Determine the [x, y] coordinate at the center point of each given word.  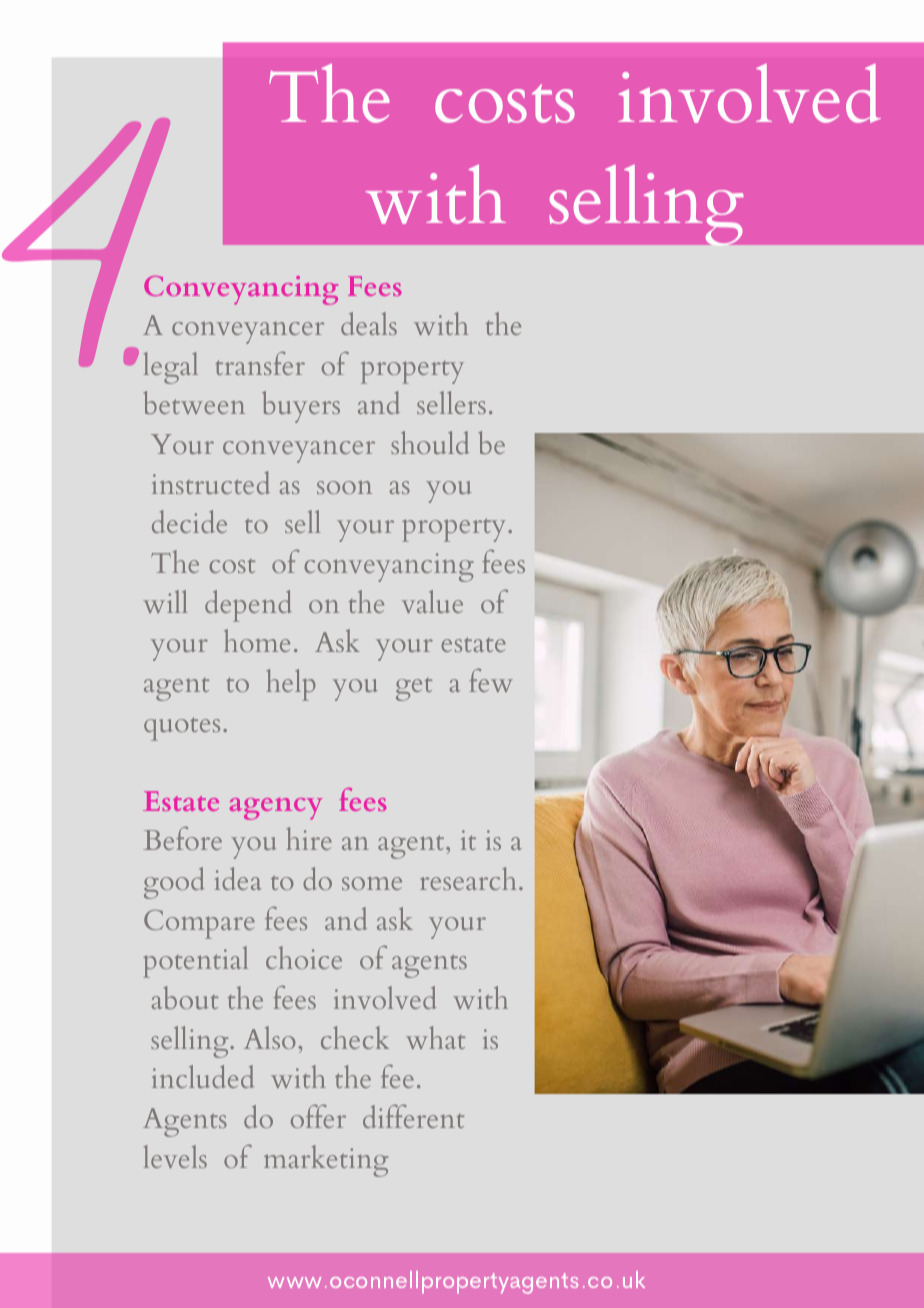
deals [369, 323]
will [165, 601]
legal [171, 368]
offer [318, 1116]
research [468, 878]
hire [309, 838]
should [430, 442]
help [291, 685]
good [174, 883]
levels [175, 1156]
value [432, 601]
